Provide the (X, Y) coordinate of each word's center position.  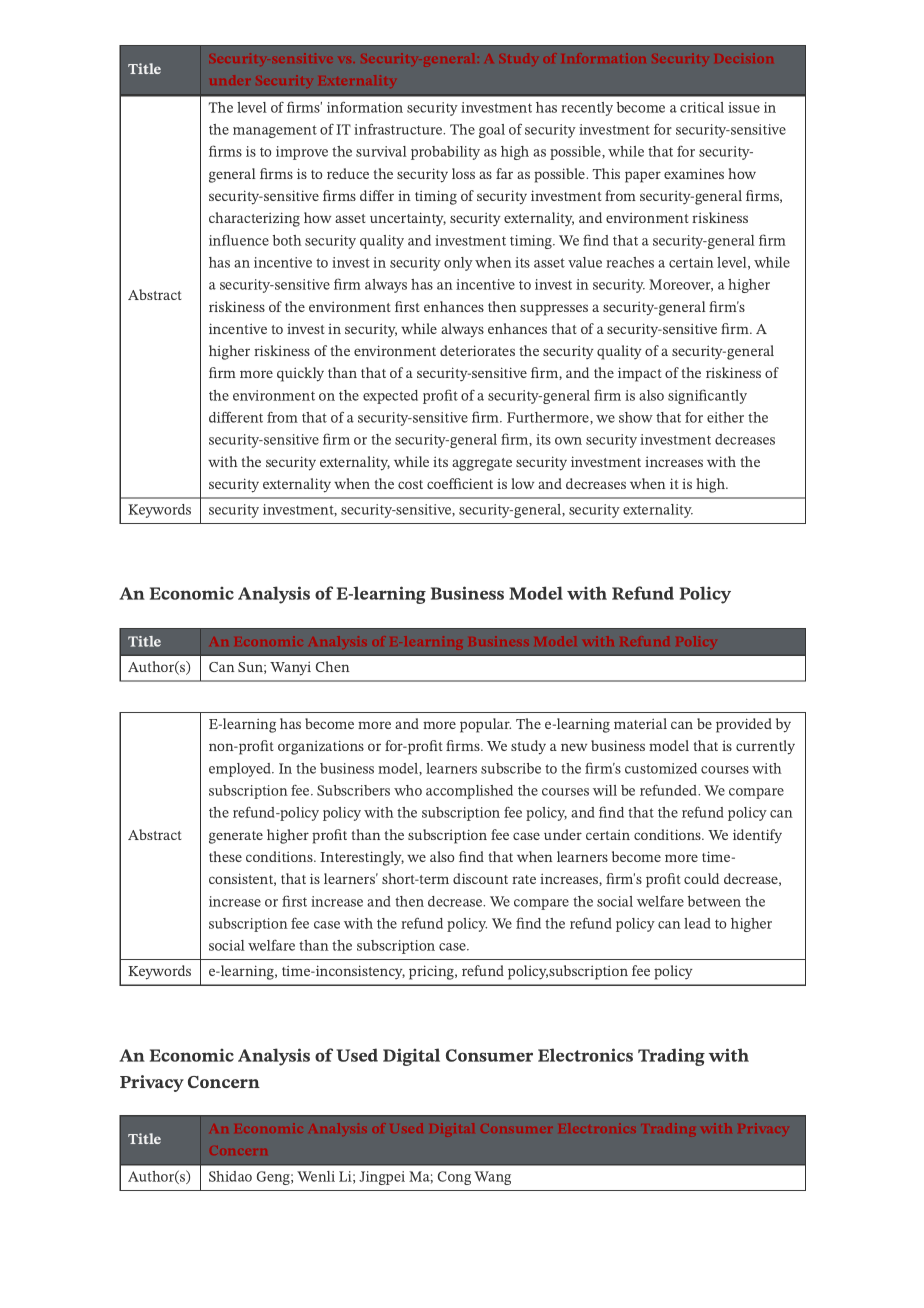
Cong (454, 1178)
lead (697, 923)
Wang (492, 1178)
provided (744, 725)
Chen (333, 666)
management (275, 131)
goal (492, 131)
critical (702, 107)
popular (485, 725)
